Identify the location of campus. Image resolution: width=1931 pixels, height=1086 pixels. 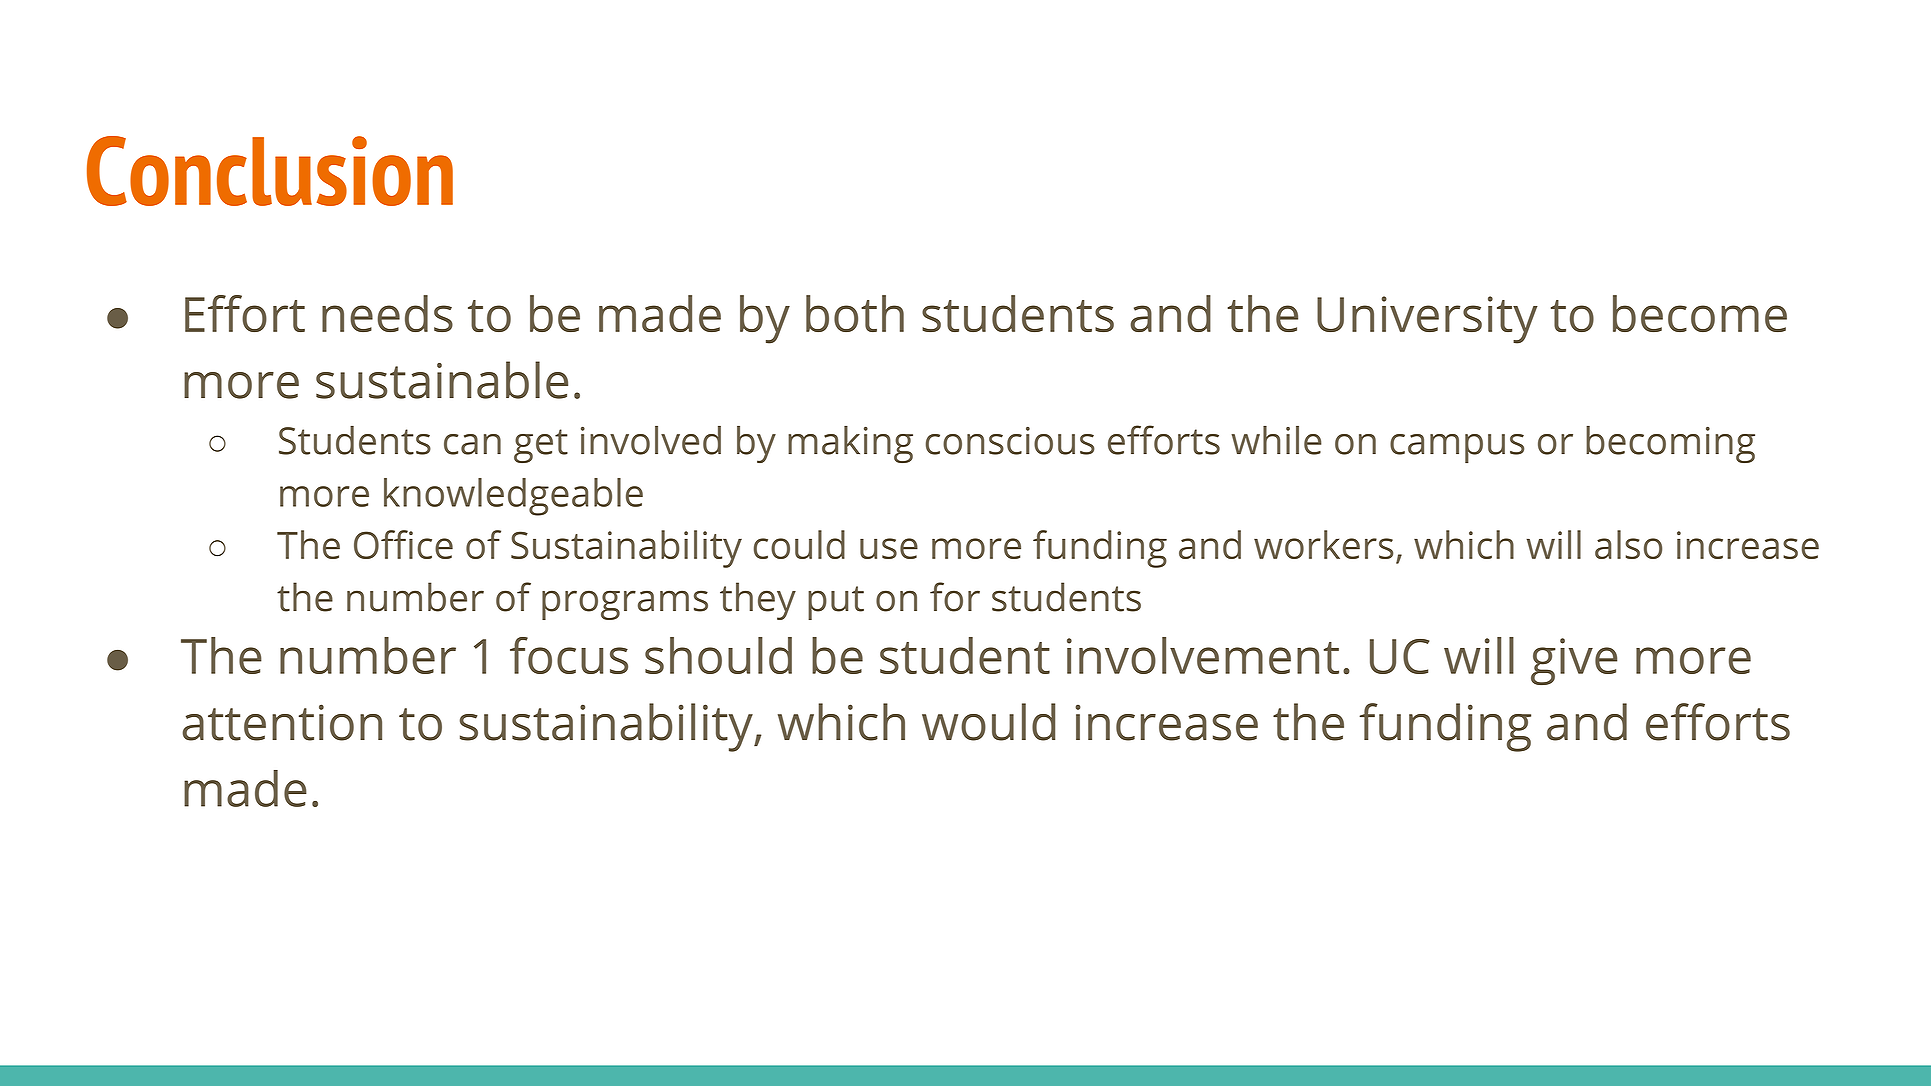
(1457, 448).
